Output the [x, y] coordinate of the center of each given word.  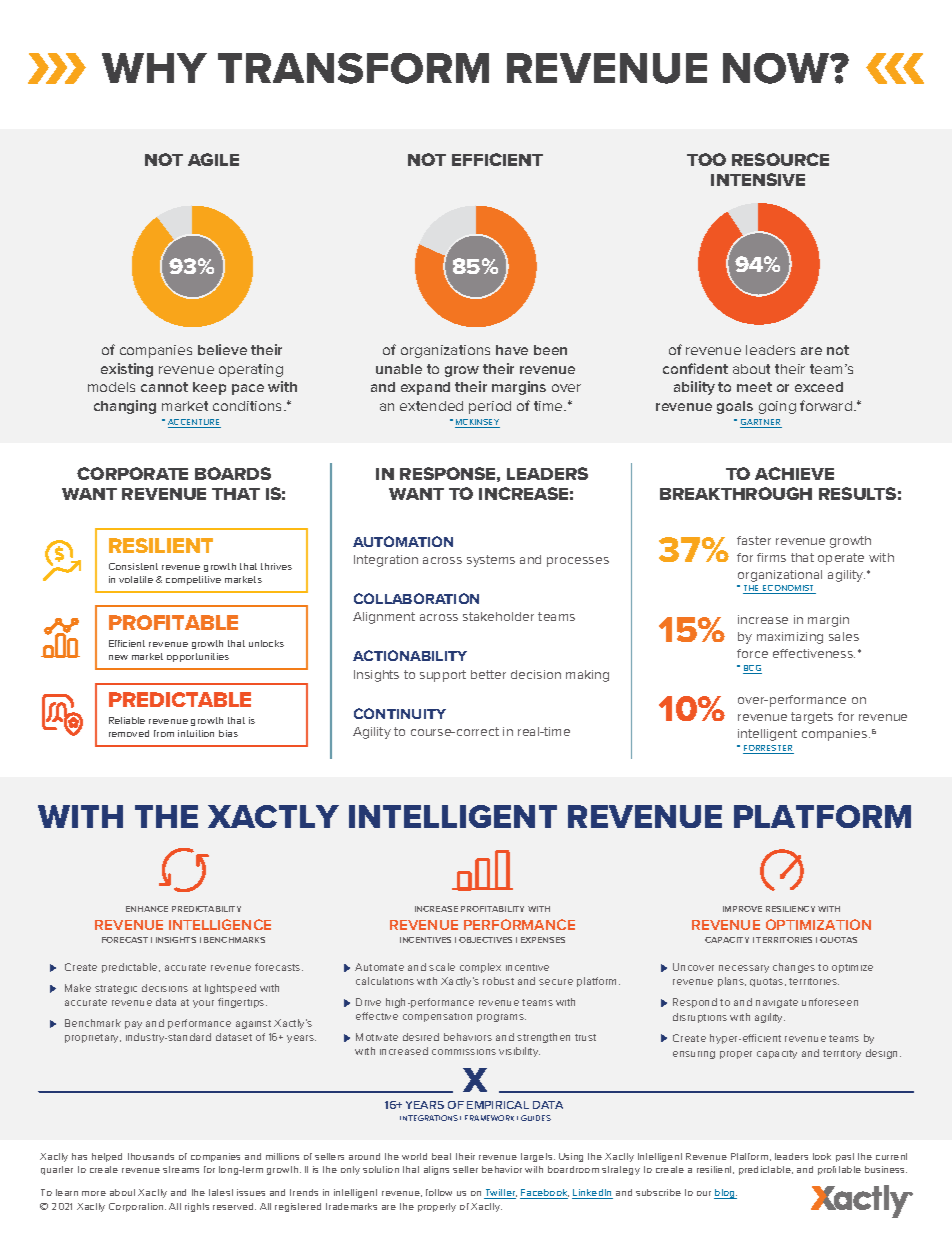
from [164, 733]
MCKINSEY [477, 423]
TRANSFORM [353, 68]
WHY [154, 68]
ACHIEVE [794, 473]
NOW [777, 68]
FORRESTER [768, 749]
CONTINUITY [400, 713]
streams [181, 1169]
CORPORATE [132, 473]
